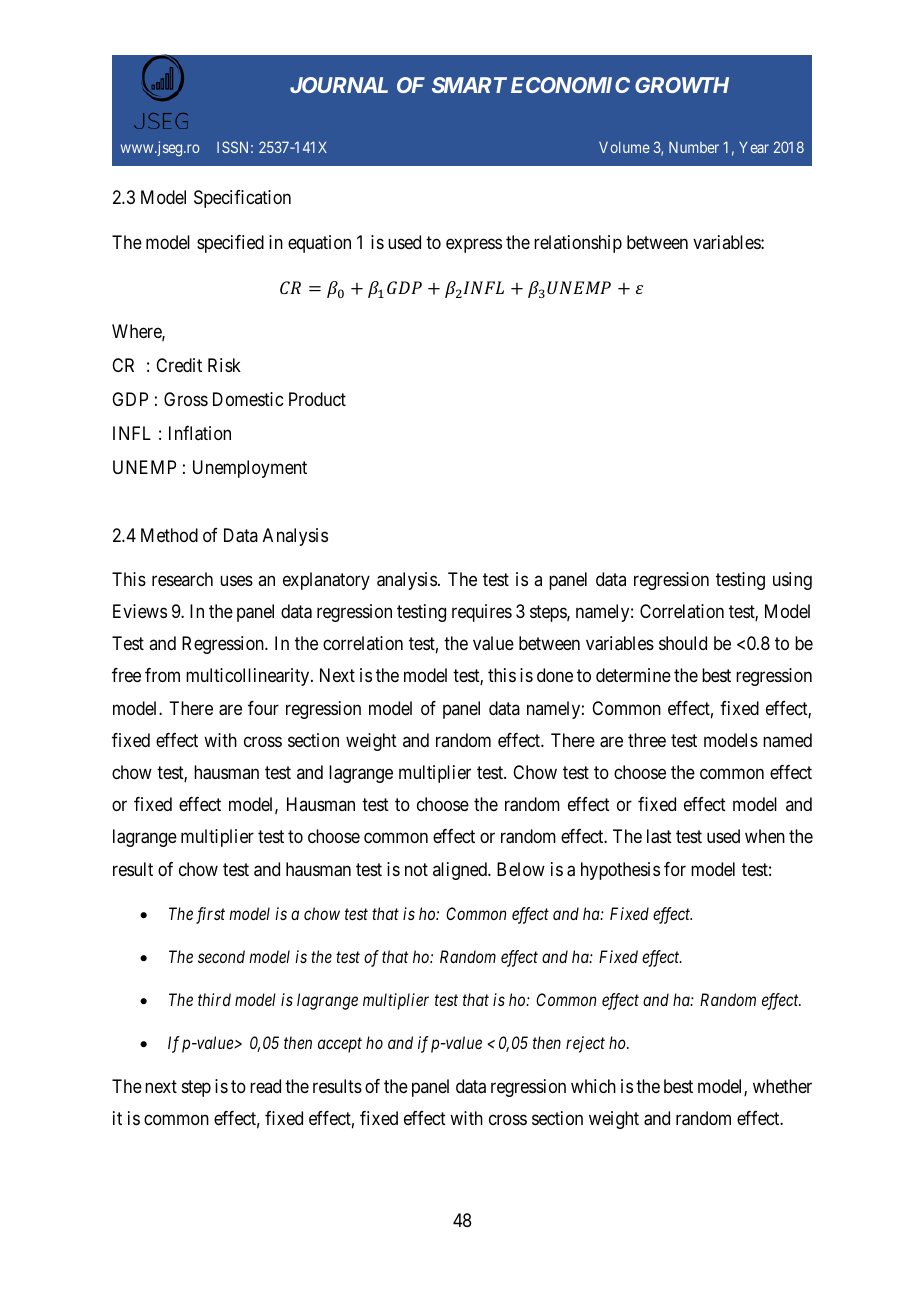 The height and width of the screenshot is (1308, 924). I want to click on read, so click(265, 1086).
